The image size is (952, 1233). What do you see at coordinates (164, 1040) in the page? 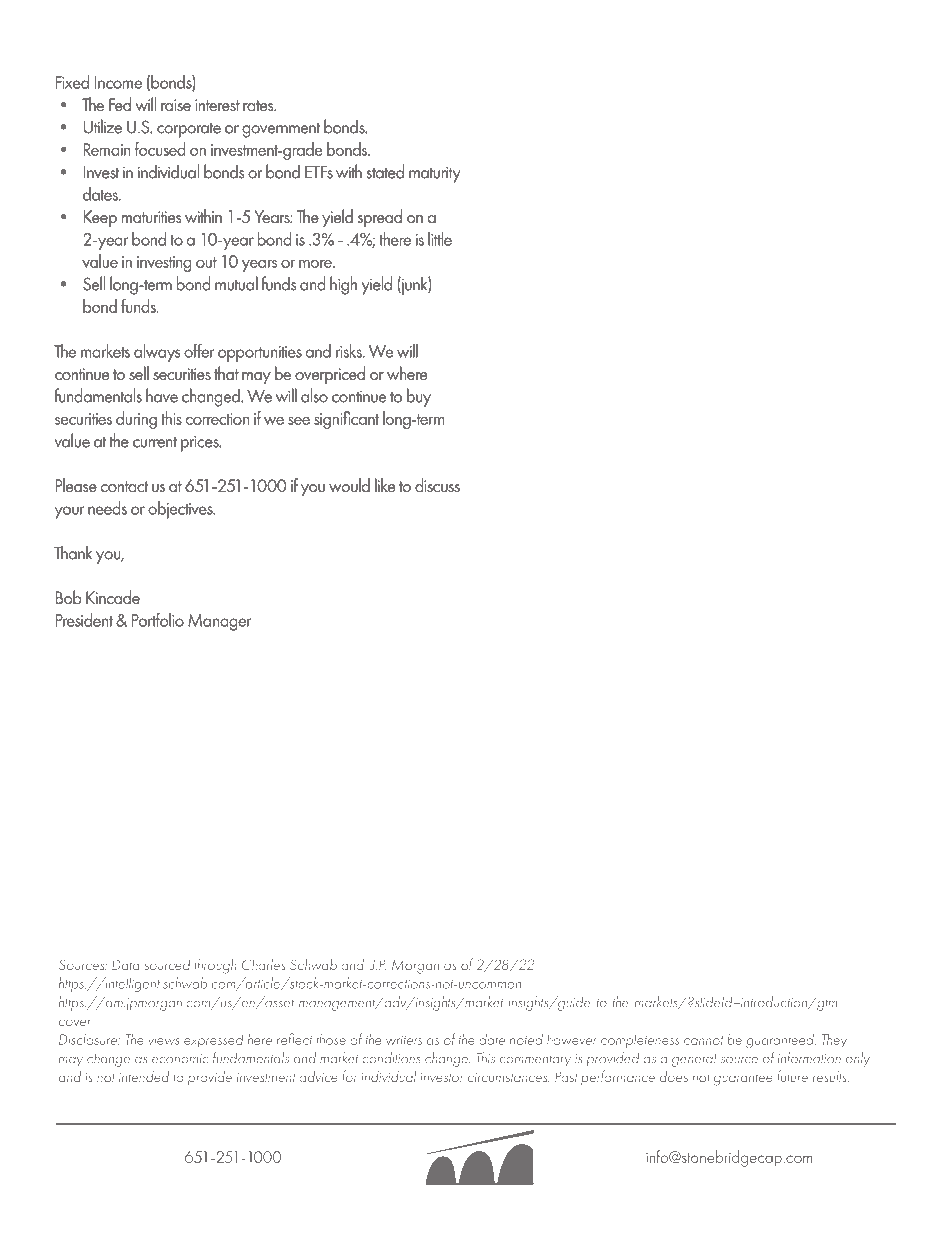
I see `views` at bounding box center [164, 1040].
